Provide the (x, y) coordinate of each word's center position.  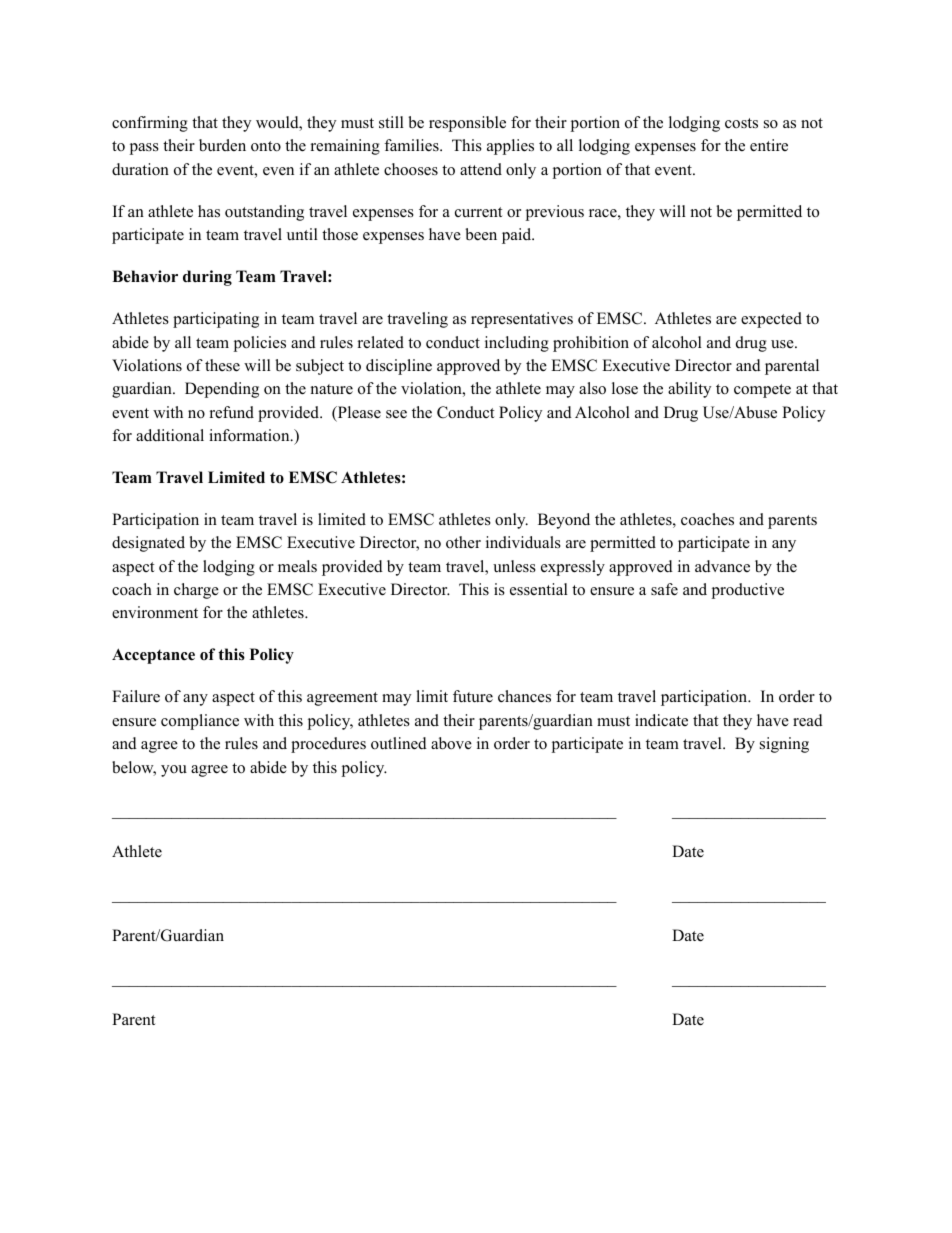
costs (741, 123)
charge (196, 591)
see (396, 414)
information (250, 435)
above (451, 743)
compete (762, 391)
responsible (467, 124)
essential (539, 589)
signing (784, 745)
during (207, 278)
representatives (522, 320)
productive (748, 591)
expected (771, 320)
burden (222, 145)
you (174, 771)
